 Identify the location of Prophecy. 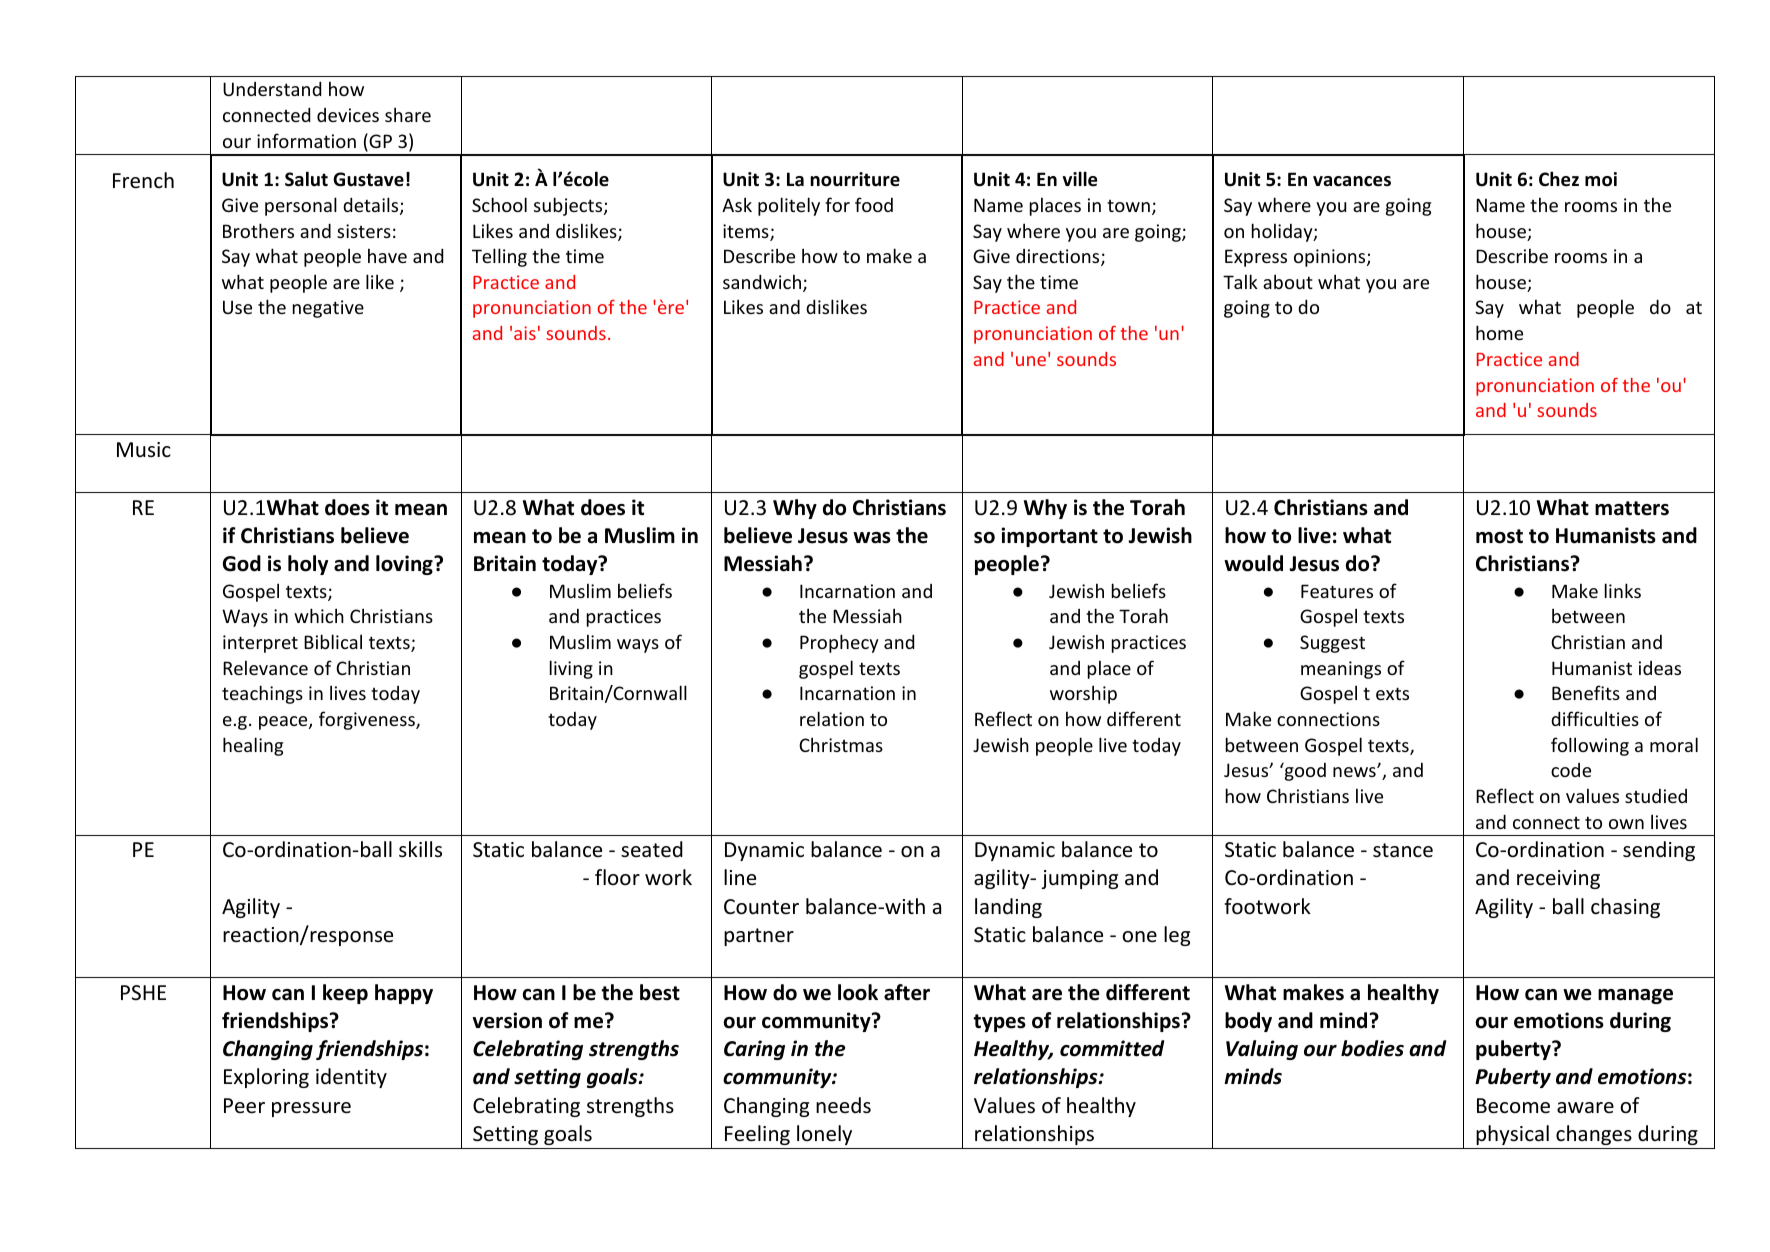
(839, 643).
